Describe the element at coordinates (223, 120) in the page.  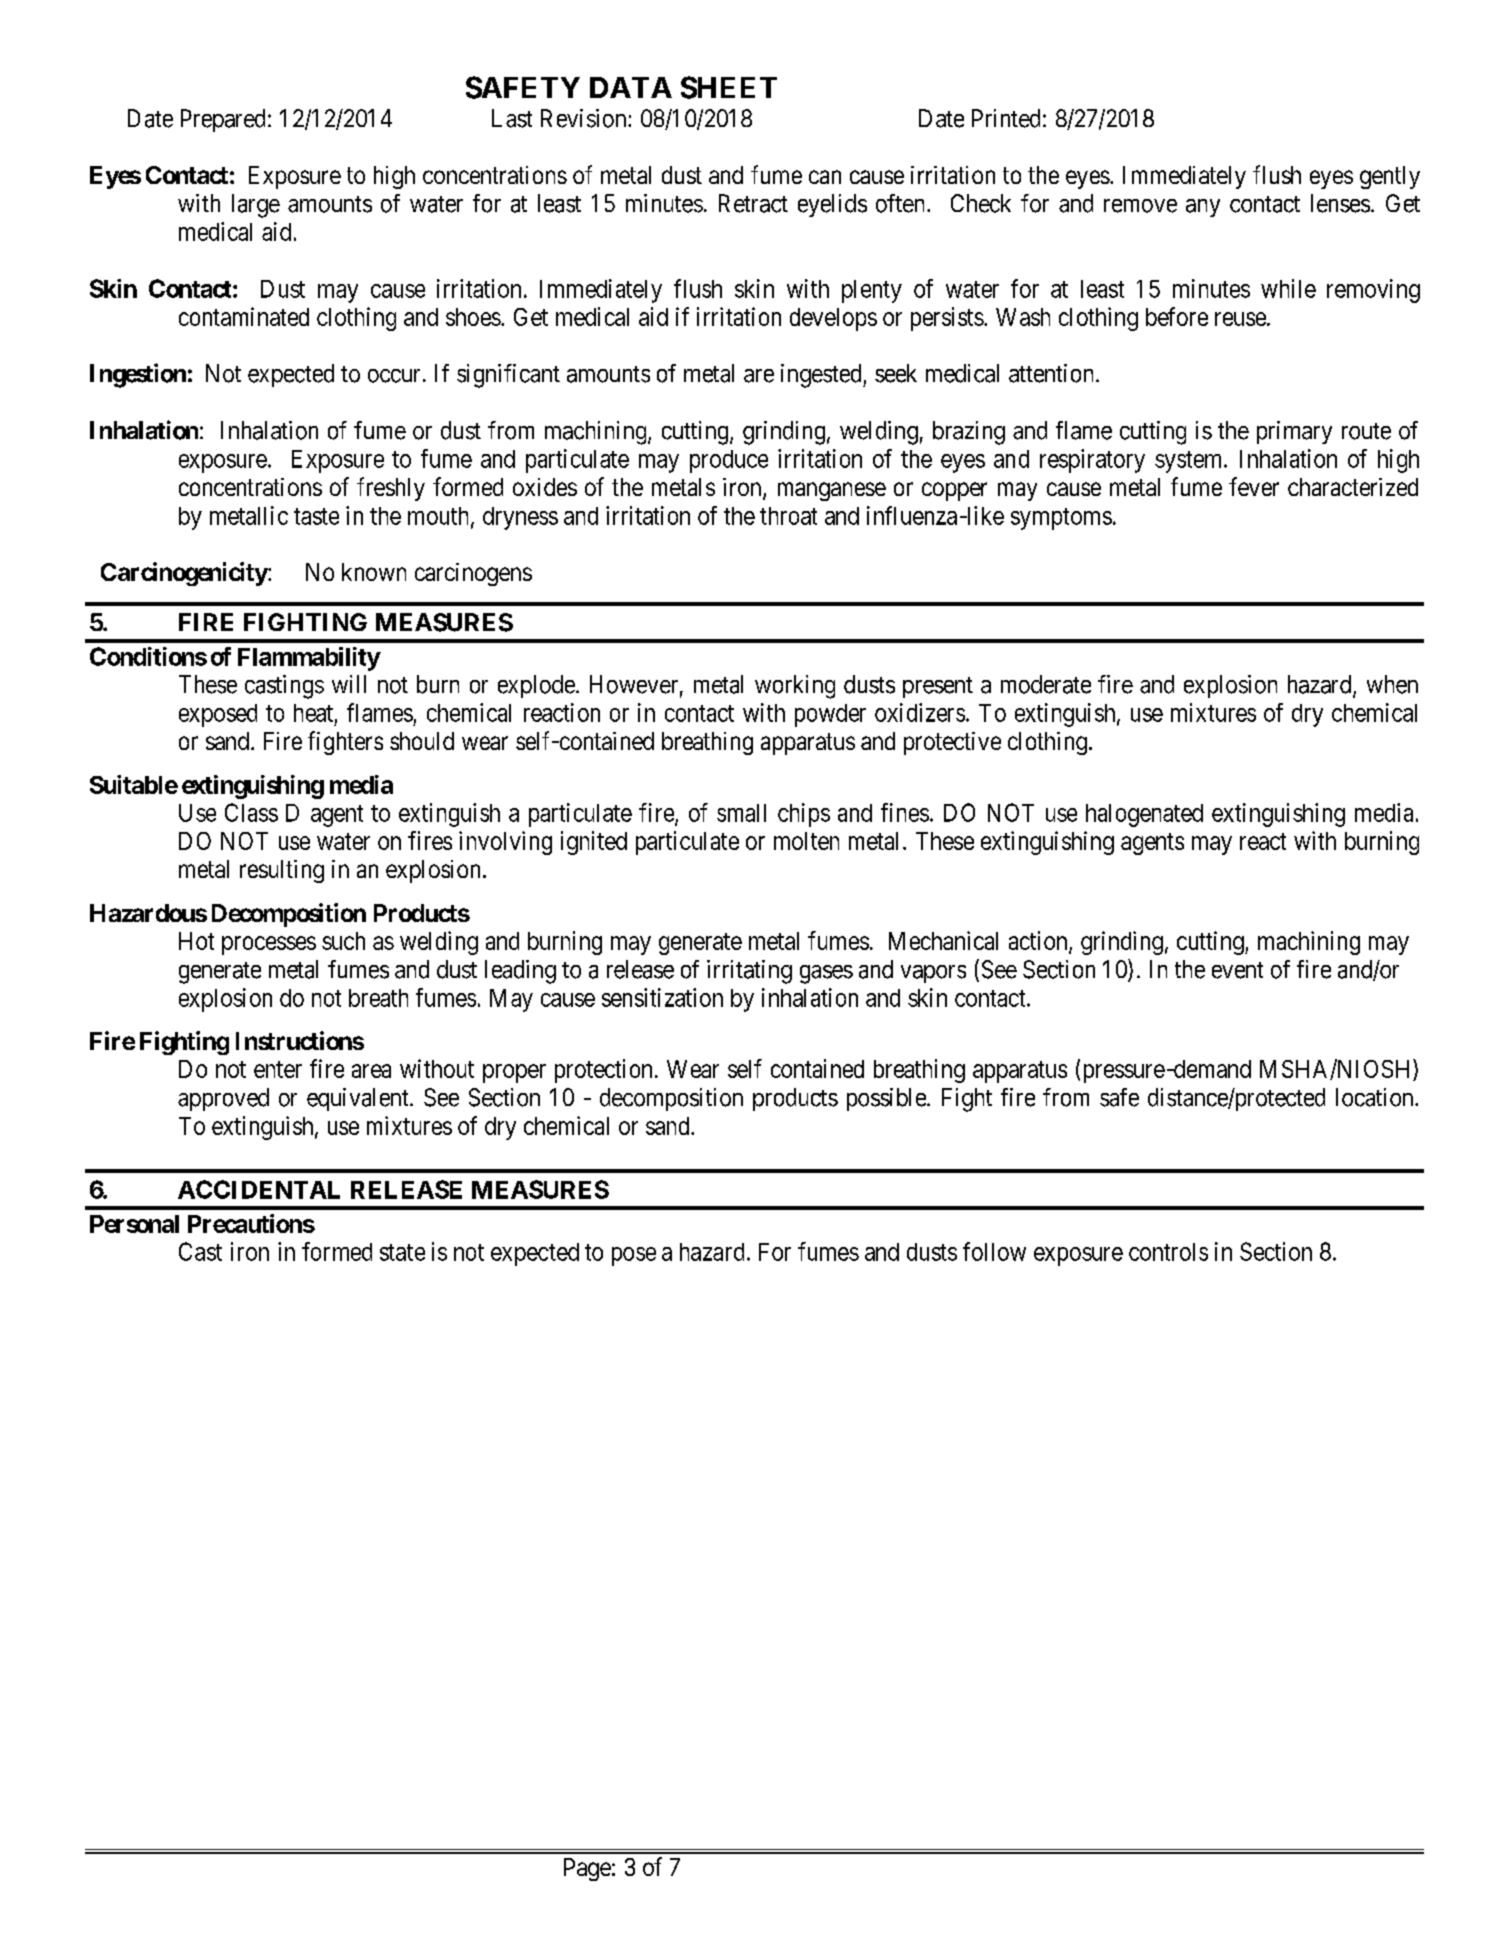
I see `Prepared` at that location.
